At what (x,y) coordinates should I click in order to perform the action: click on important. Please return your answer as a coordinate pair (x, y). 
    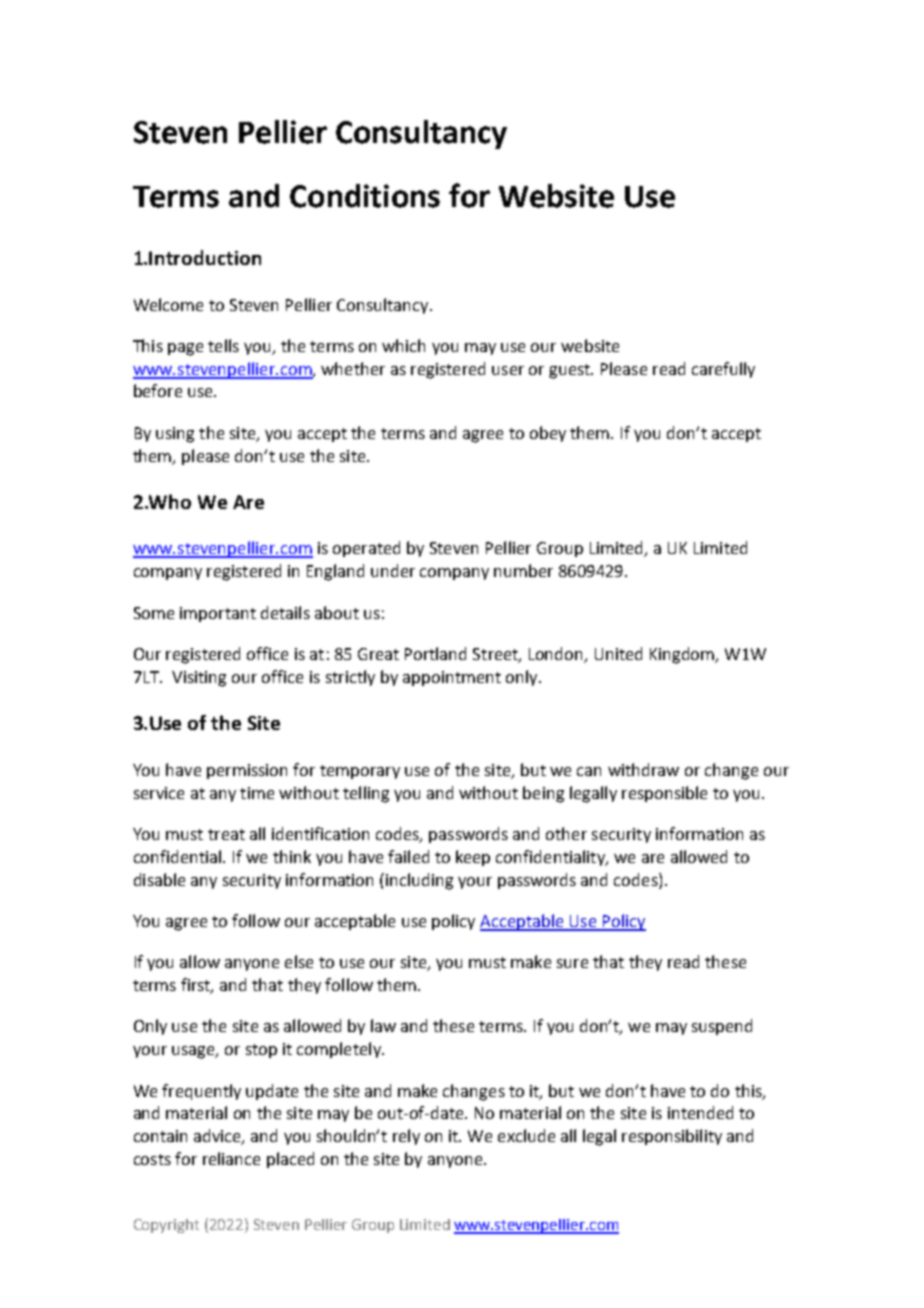
    Looking at the image, I should click on (218, 614).
